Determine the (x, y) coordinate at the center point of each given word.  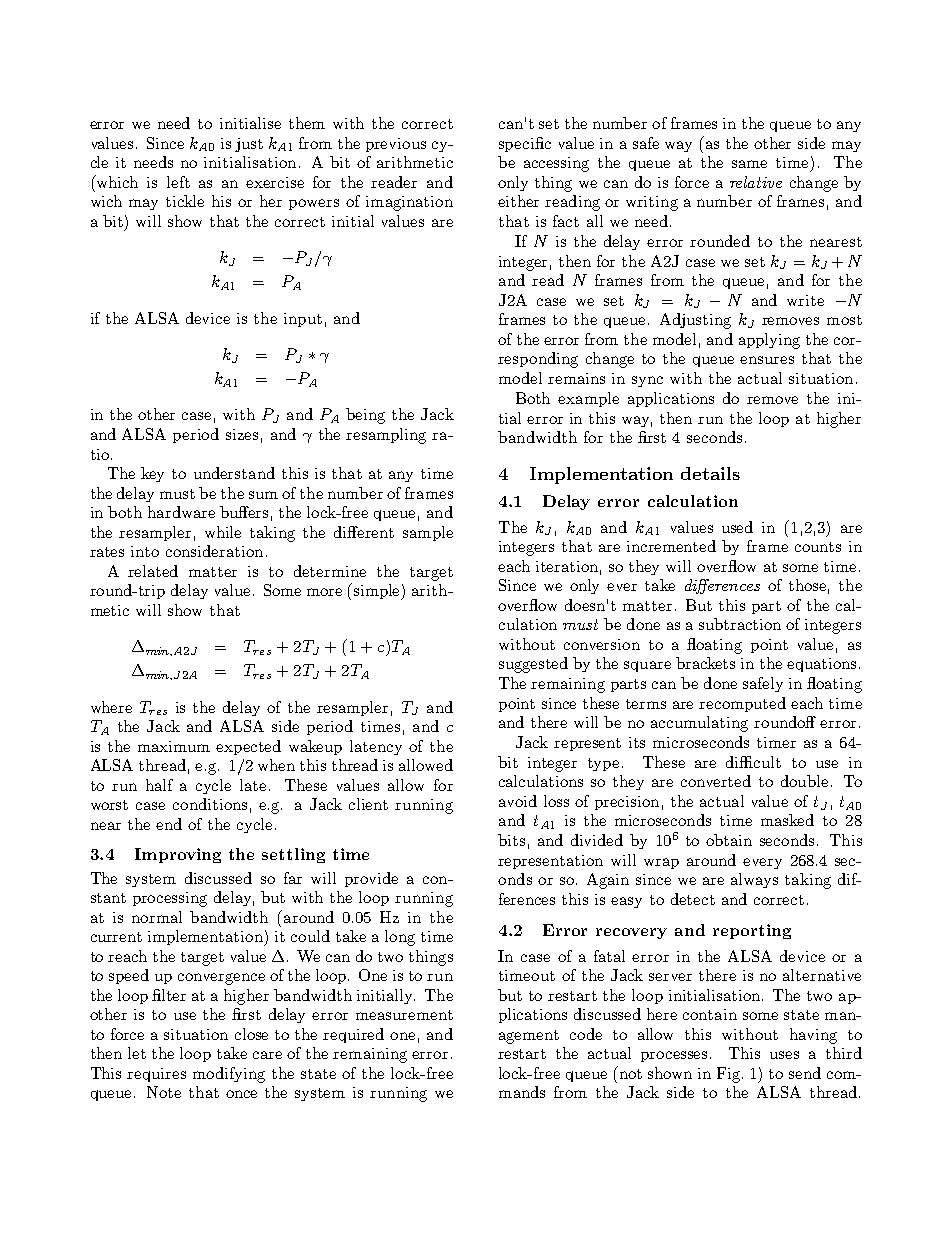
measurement (404, 1015)
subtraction (740, 624)
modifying (229, 1075)
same (749, 164)
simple (378, 592)
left (178, 182)
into (145, 551)
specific (525, 144)
